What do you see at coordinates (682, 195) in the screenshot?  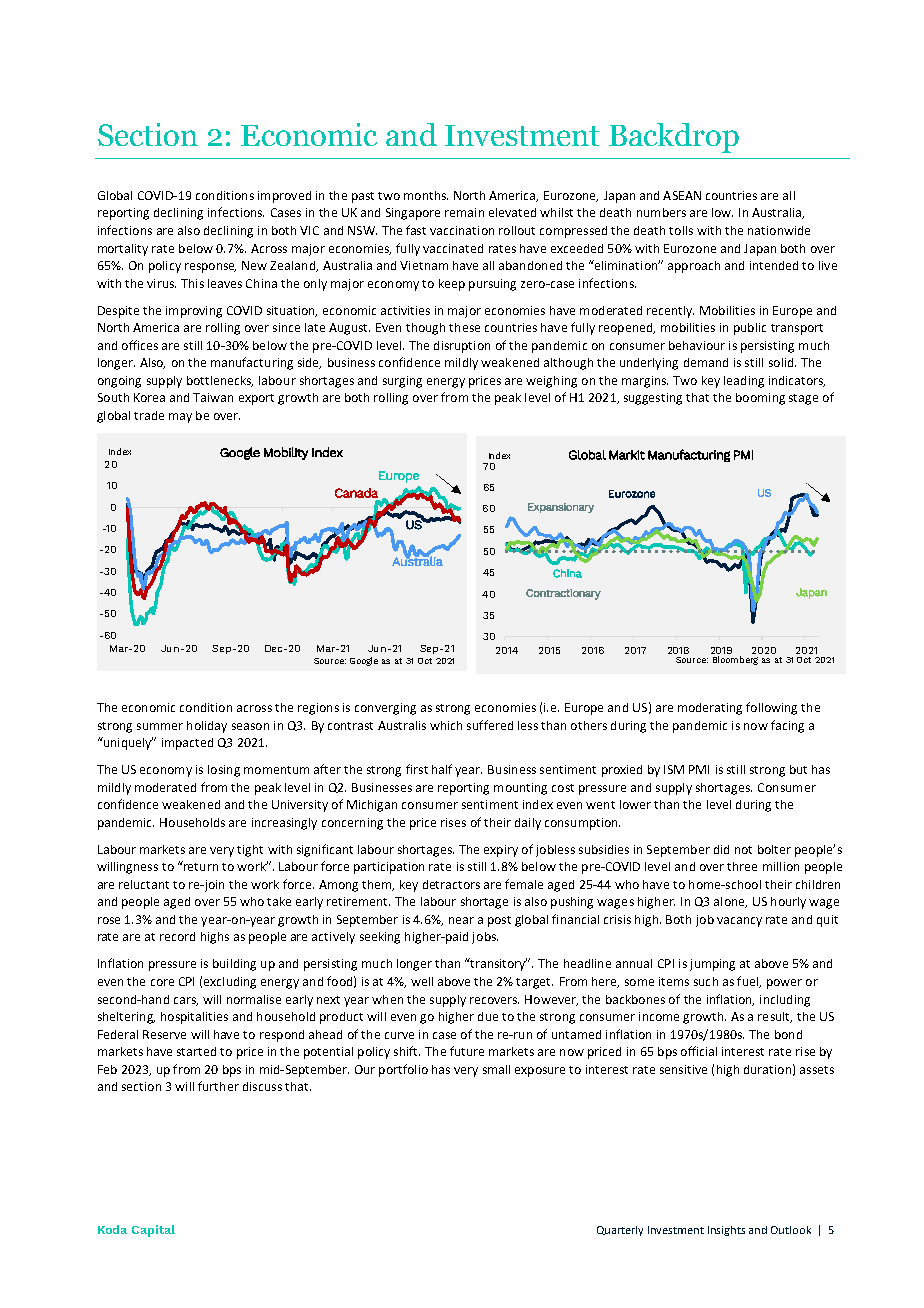 I see `ASEAN` at bounding box center [682, 195].
